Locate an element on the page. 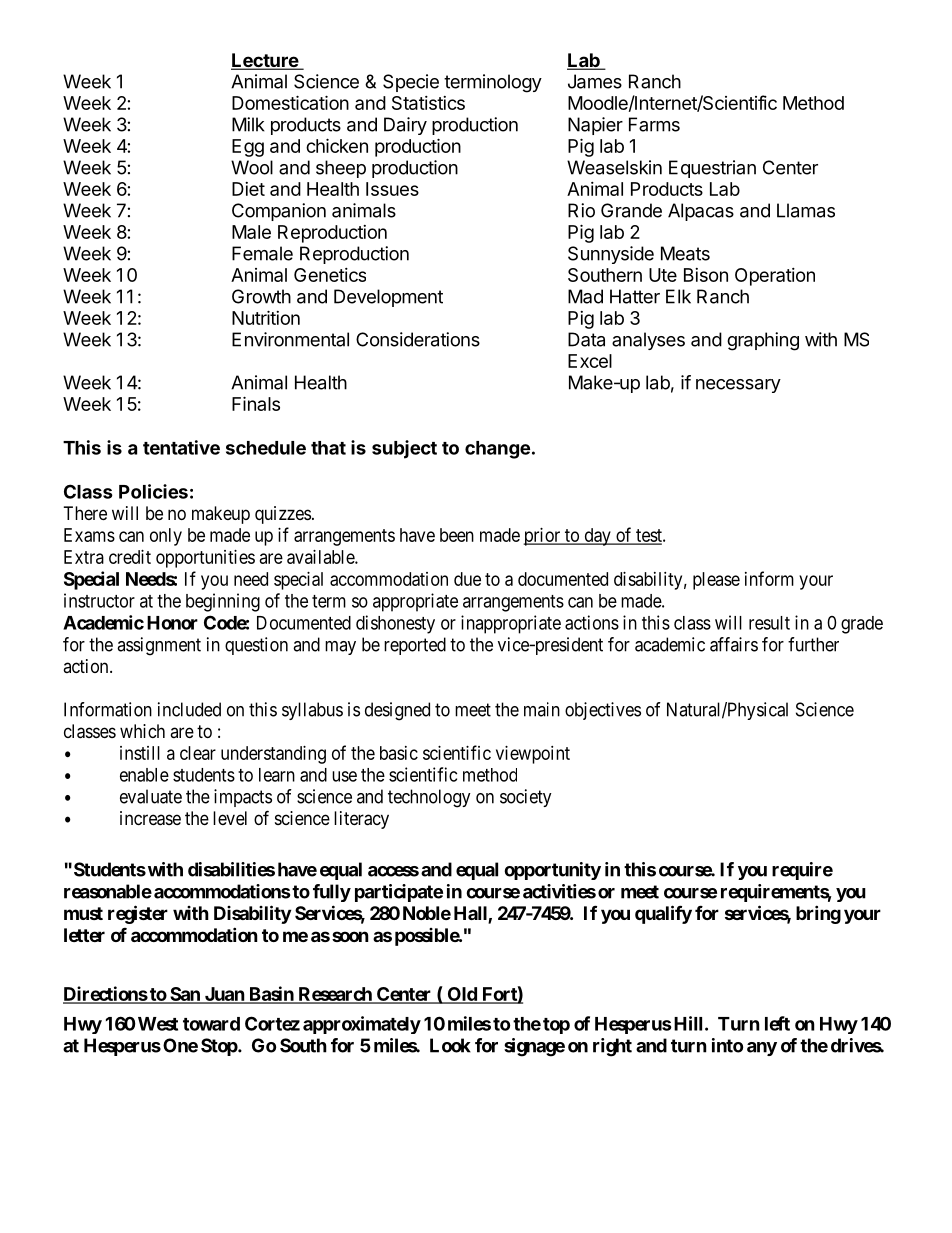 The width and height of the image is (952, 1233). tentative is located at coordinates (181, 447).
